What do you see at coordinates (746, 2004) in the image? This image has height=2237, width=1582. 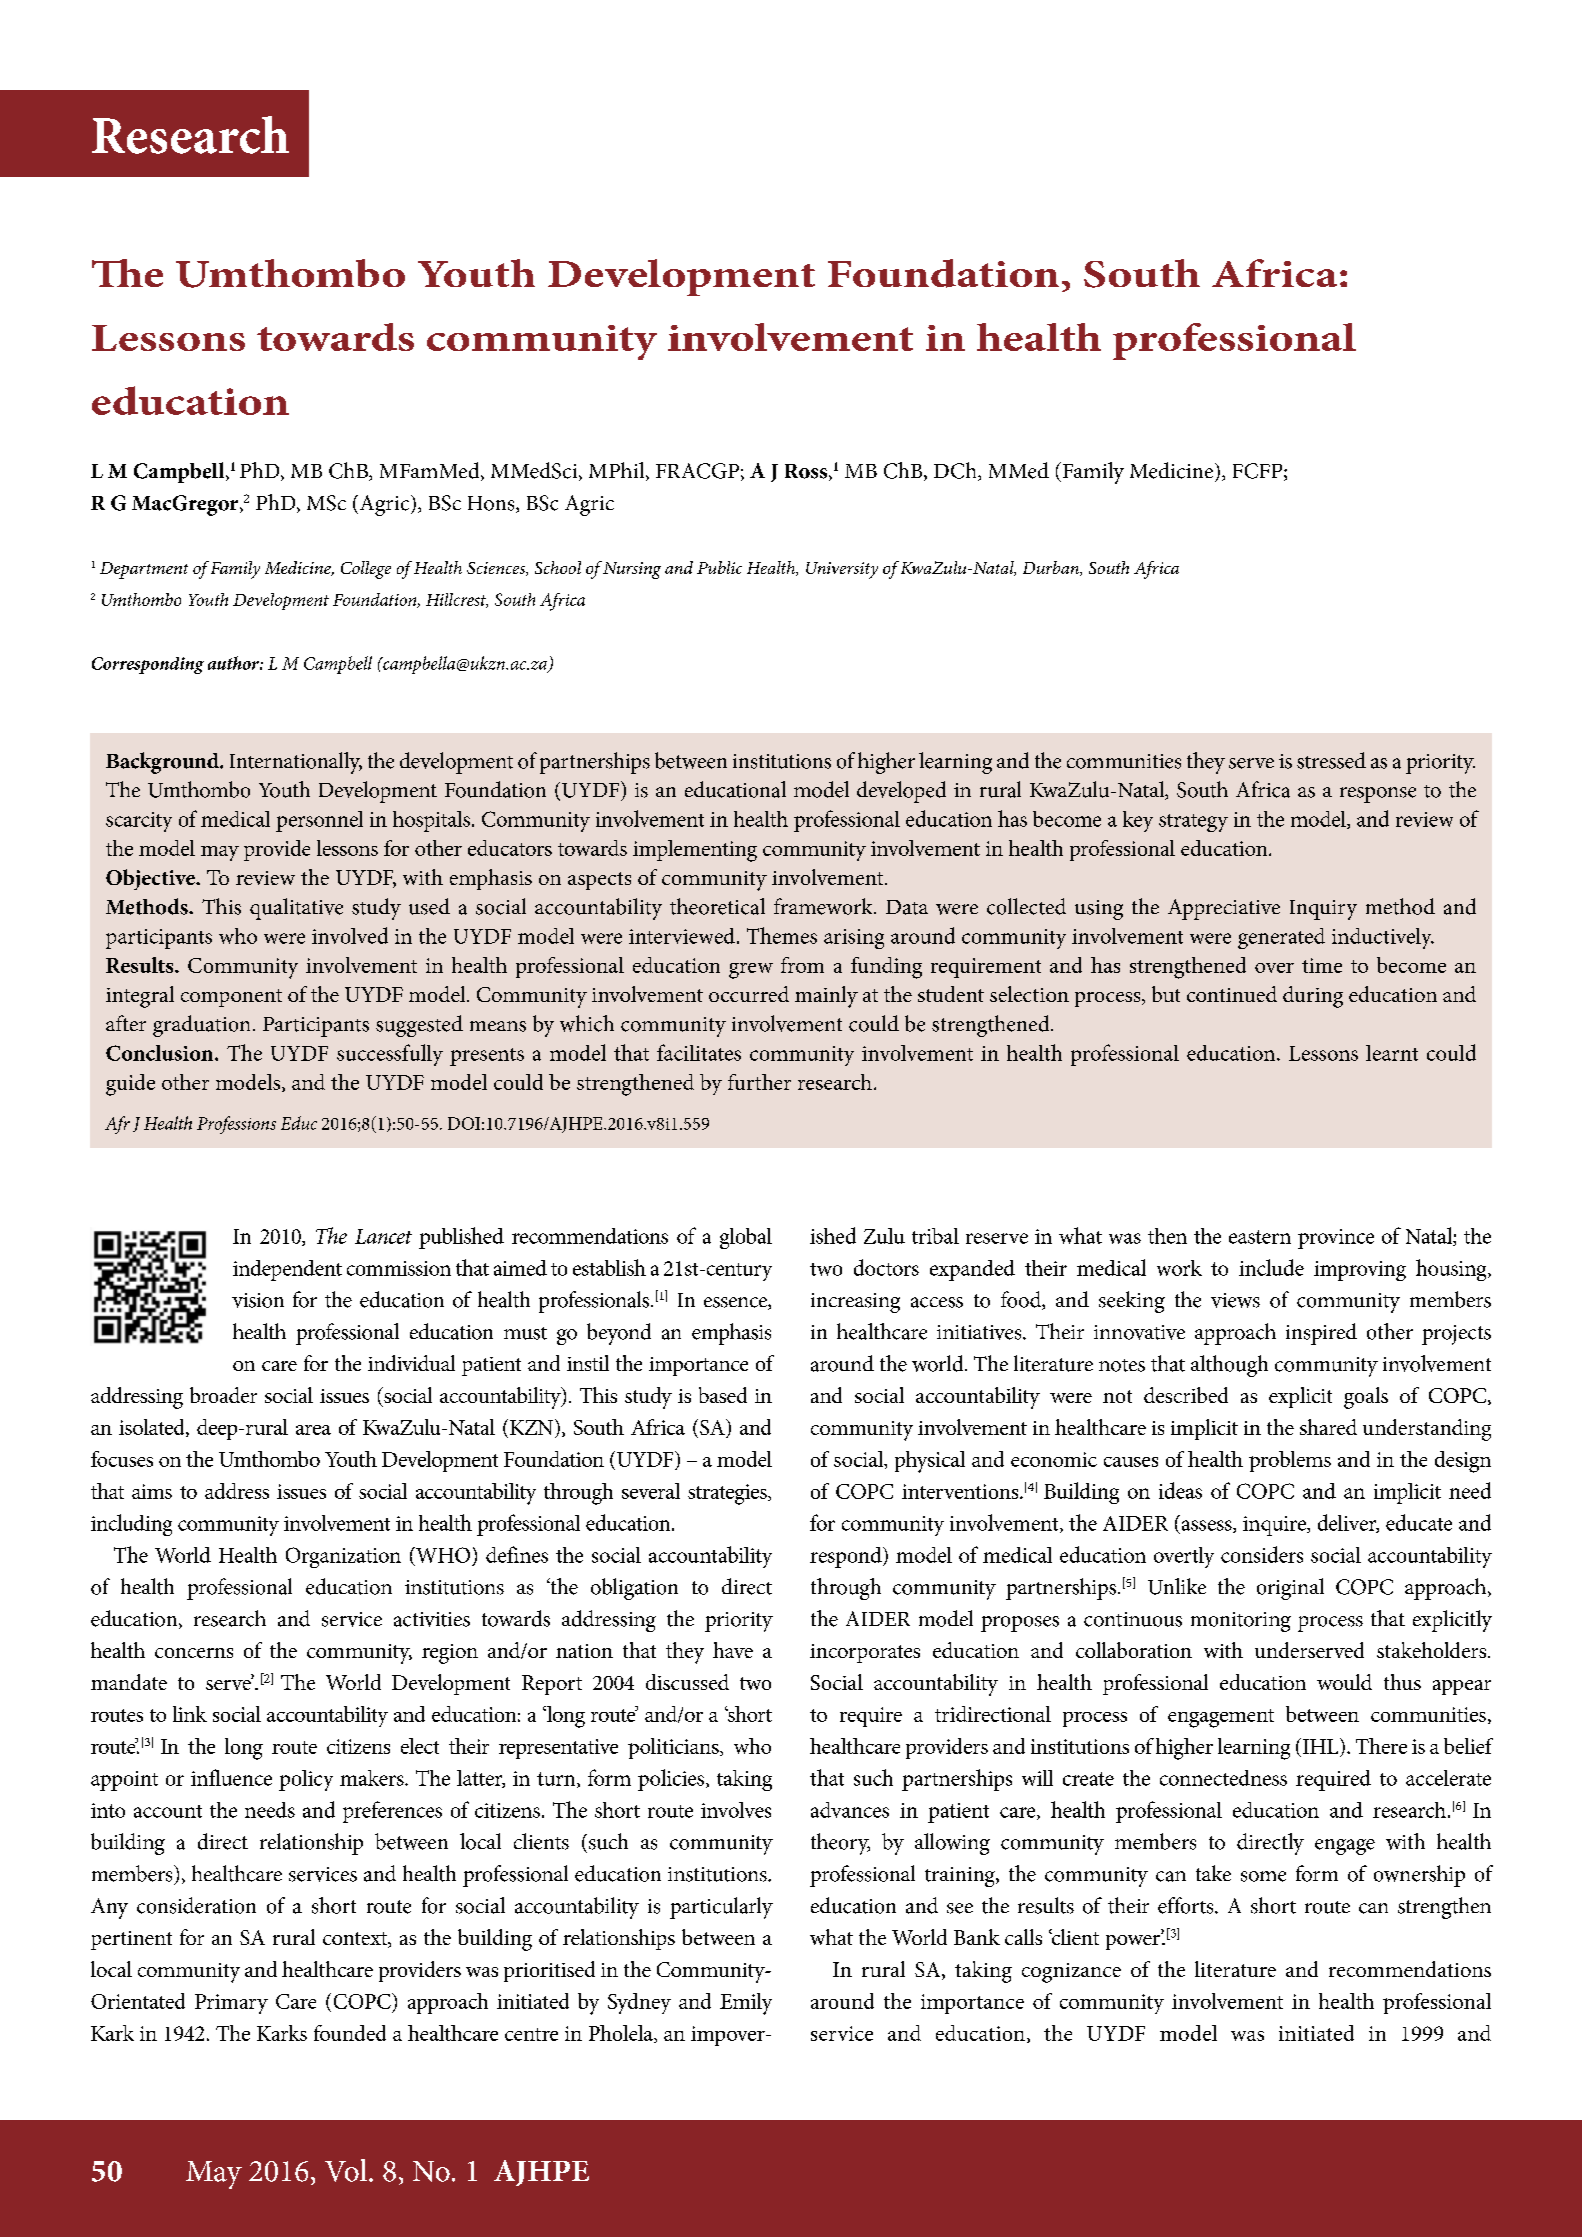 I see `Emily` at bounding box center [746, 2004].
